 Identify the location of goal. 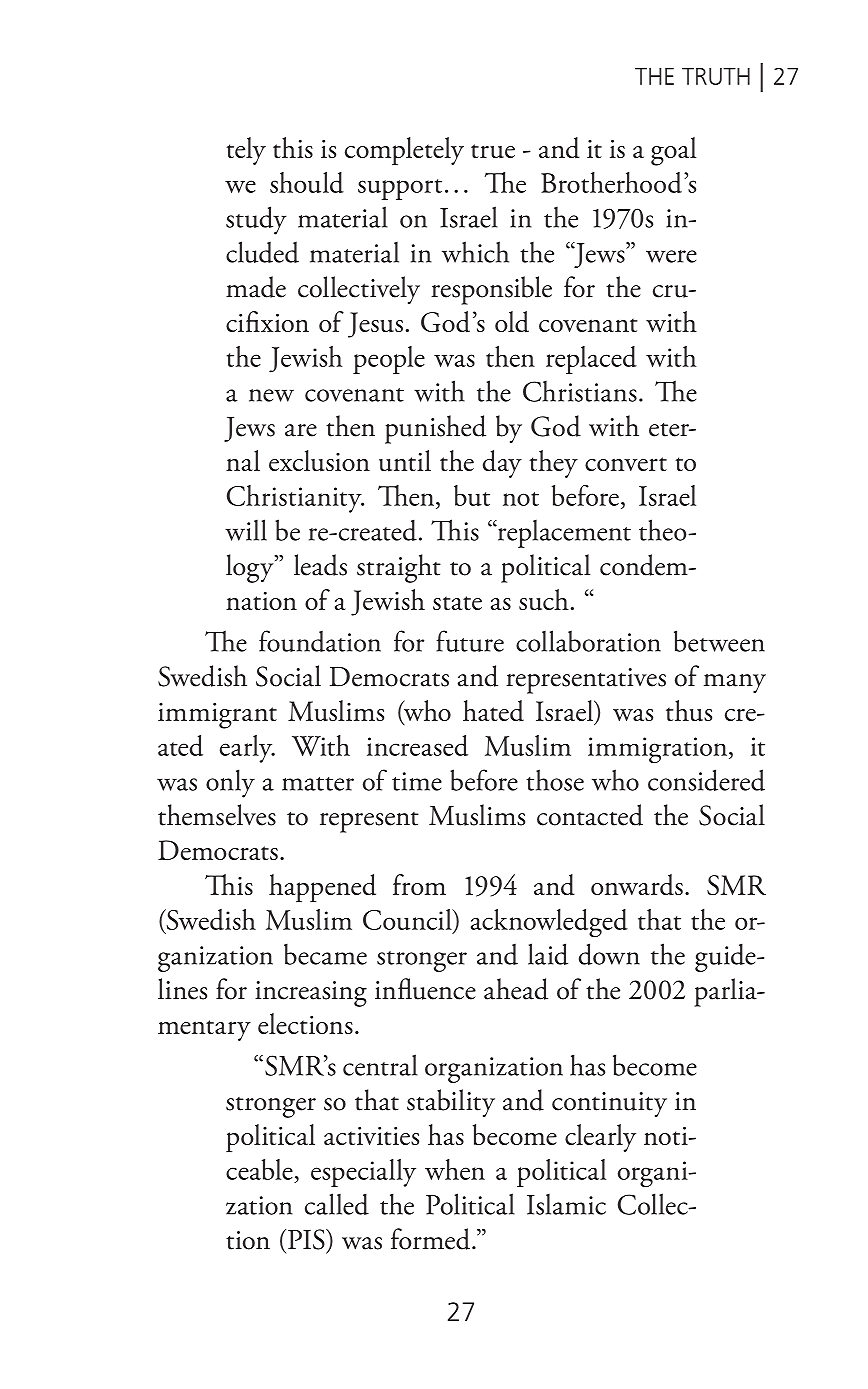
(673, 151).
